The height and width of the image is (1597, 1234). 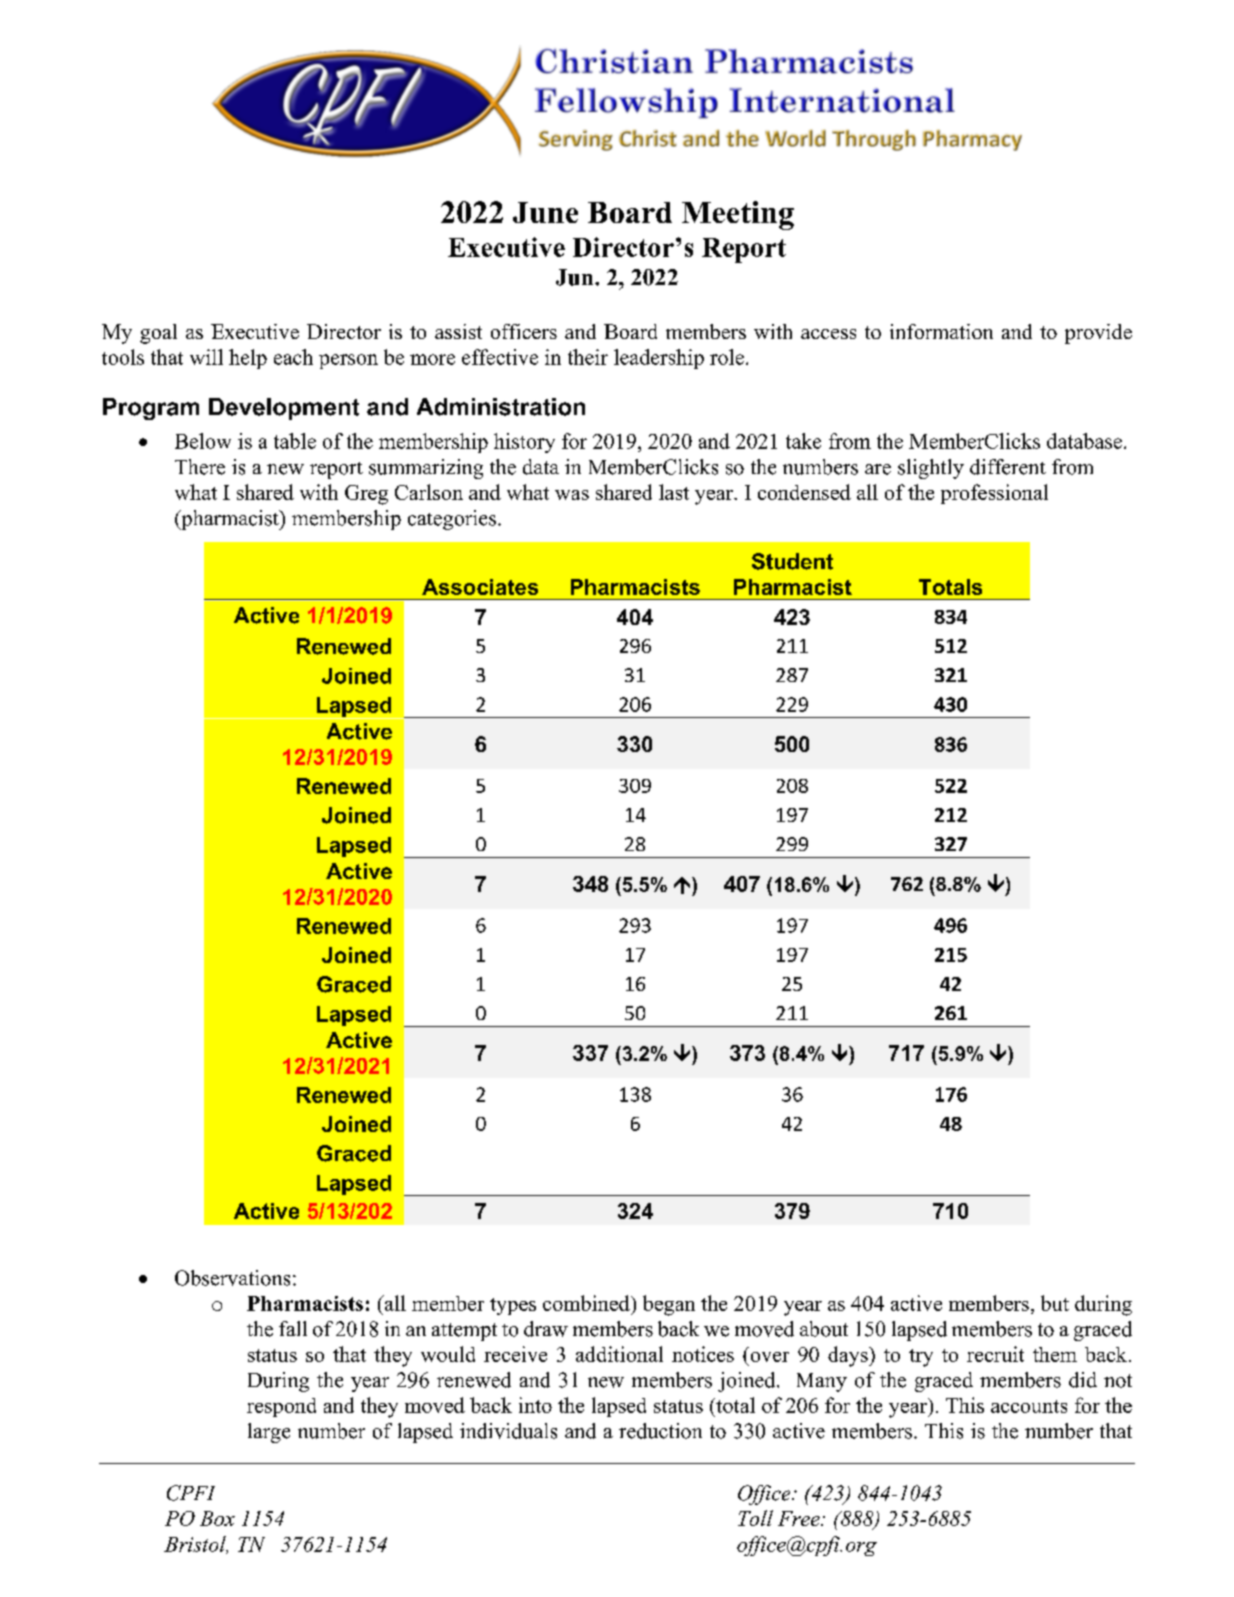 I want to click on There, so click(x=200, y=467).
